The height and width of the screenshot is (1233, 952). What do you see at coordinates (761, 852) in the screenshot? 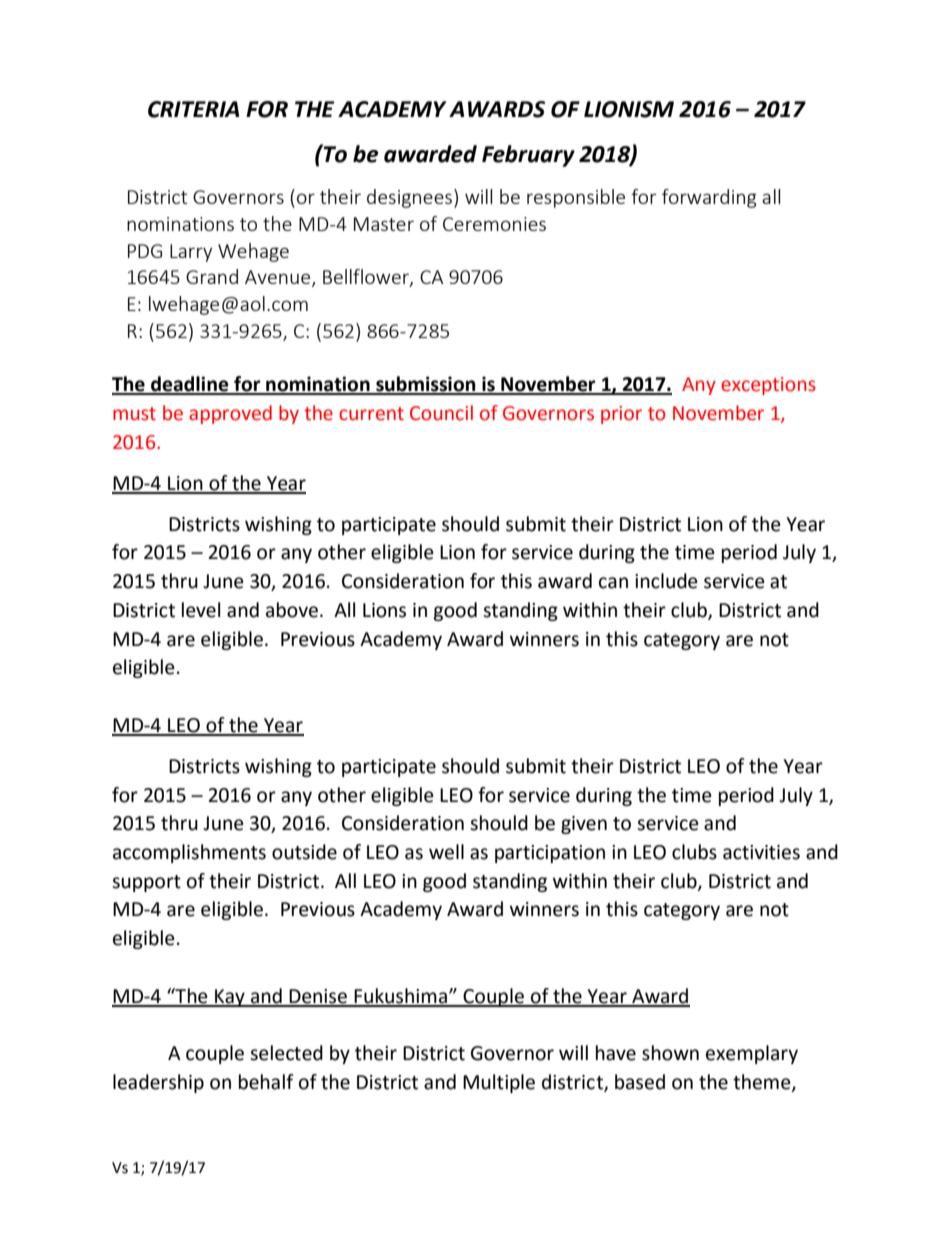
I see `activities` at bounding box center [761, 852].
